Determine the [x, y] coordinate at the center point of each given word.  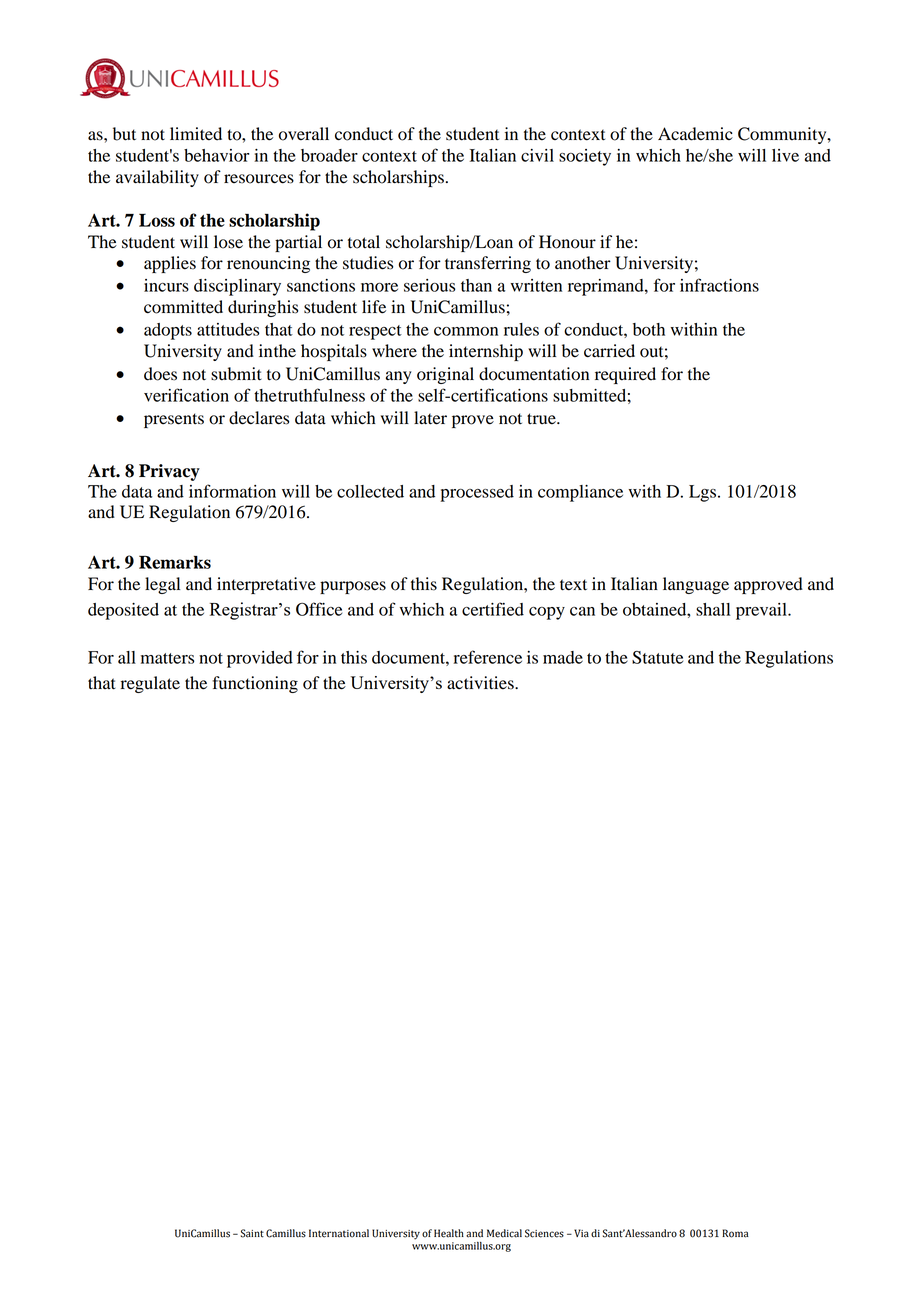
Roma [735, 1233]
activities [481, 683]
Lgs [704, 493]
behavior [216, 155]
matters [167, 658]
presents [174, 420]
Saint [252, 1233]
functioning [255, 684]
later [430, 418]
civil [537, 155]
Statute [657, 657]
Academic [695, 134]
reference [488, 657]
